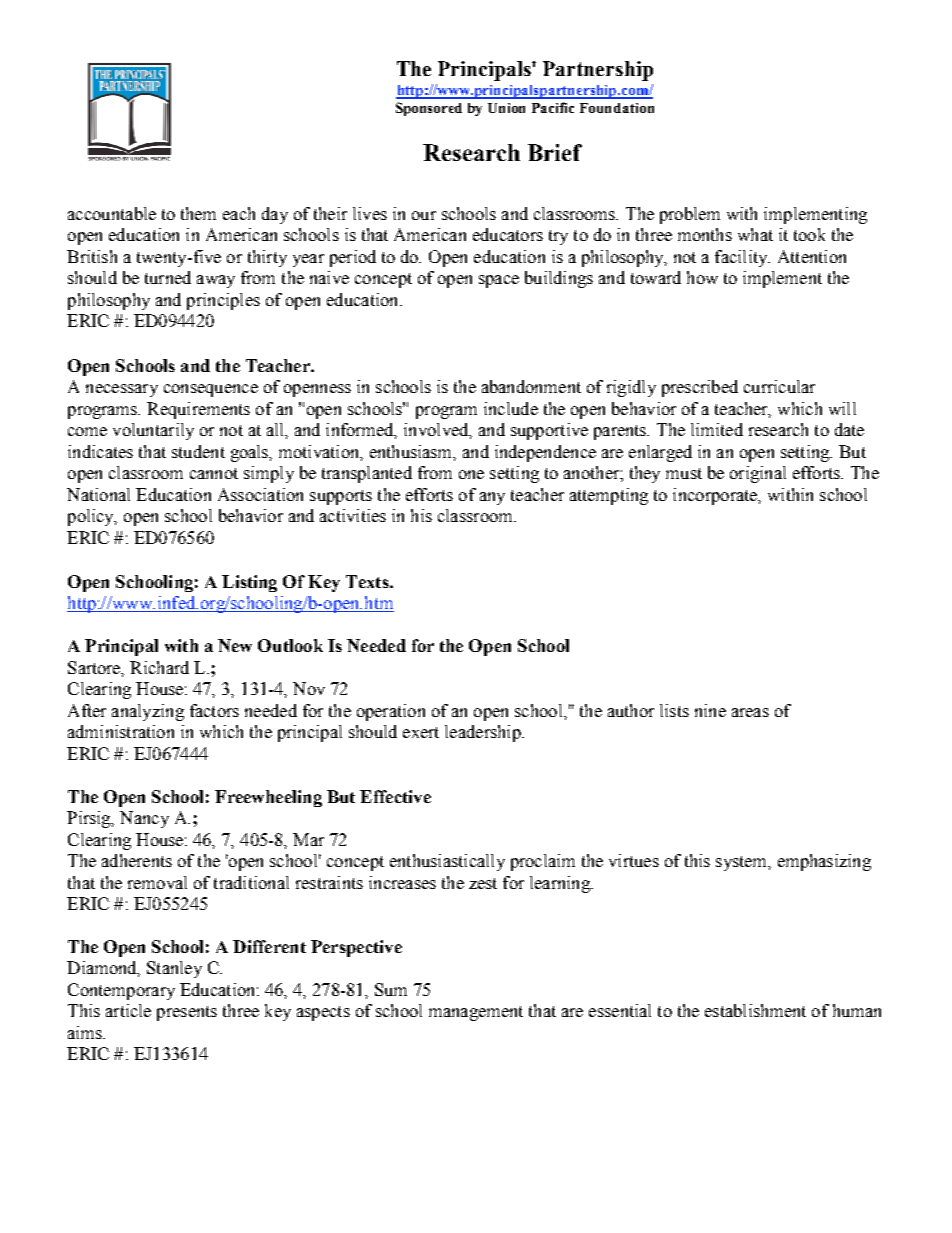  I want to click on Union, so click(506, 108).
